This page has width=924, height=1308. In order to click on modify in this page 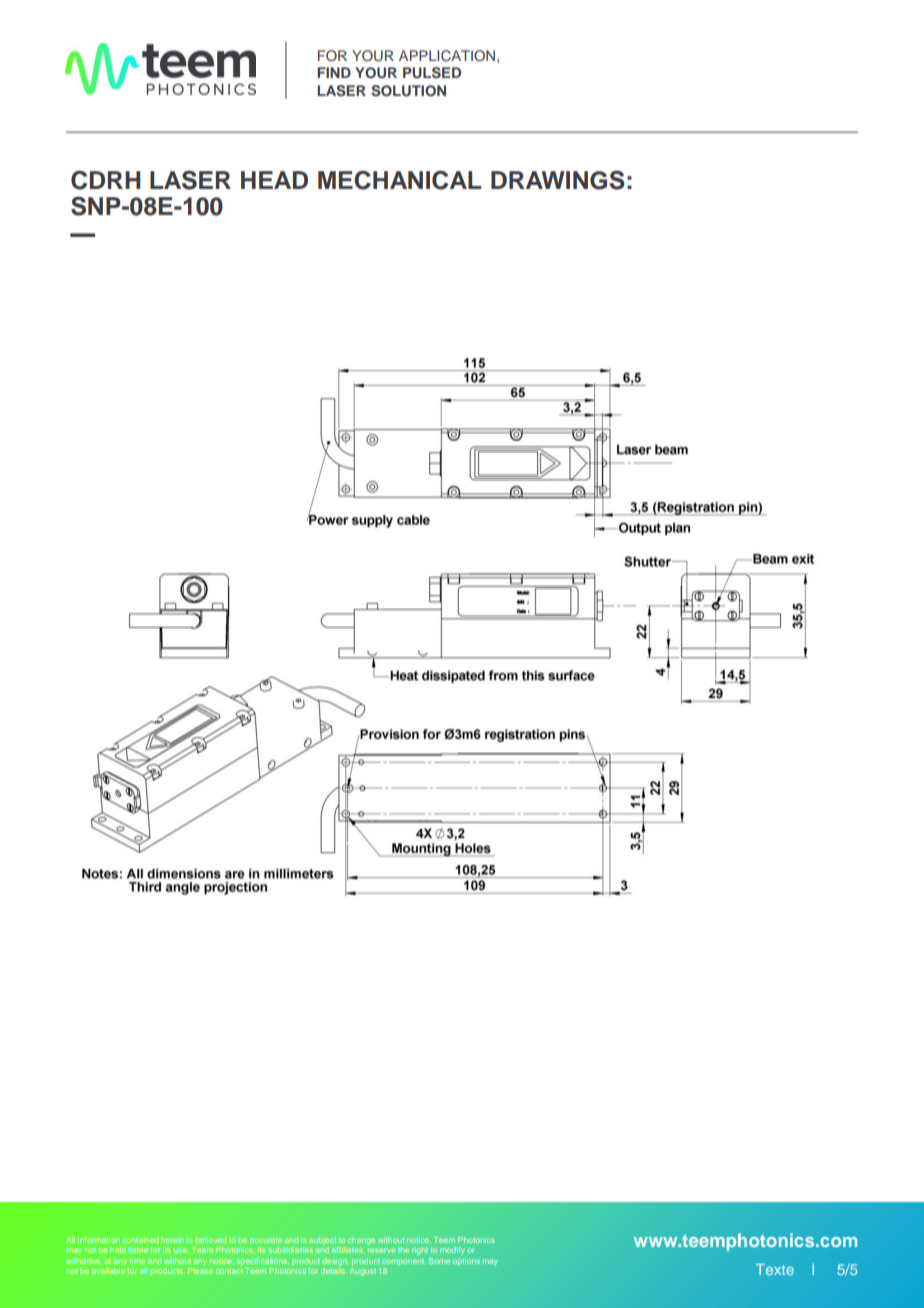, I will do `click(452, 1251)`.
